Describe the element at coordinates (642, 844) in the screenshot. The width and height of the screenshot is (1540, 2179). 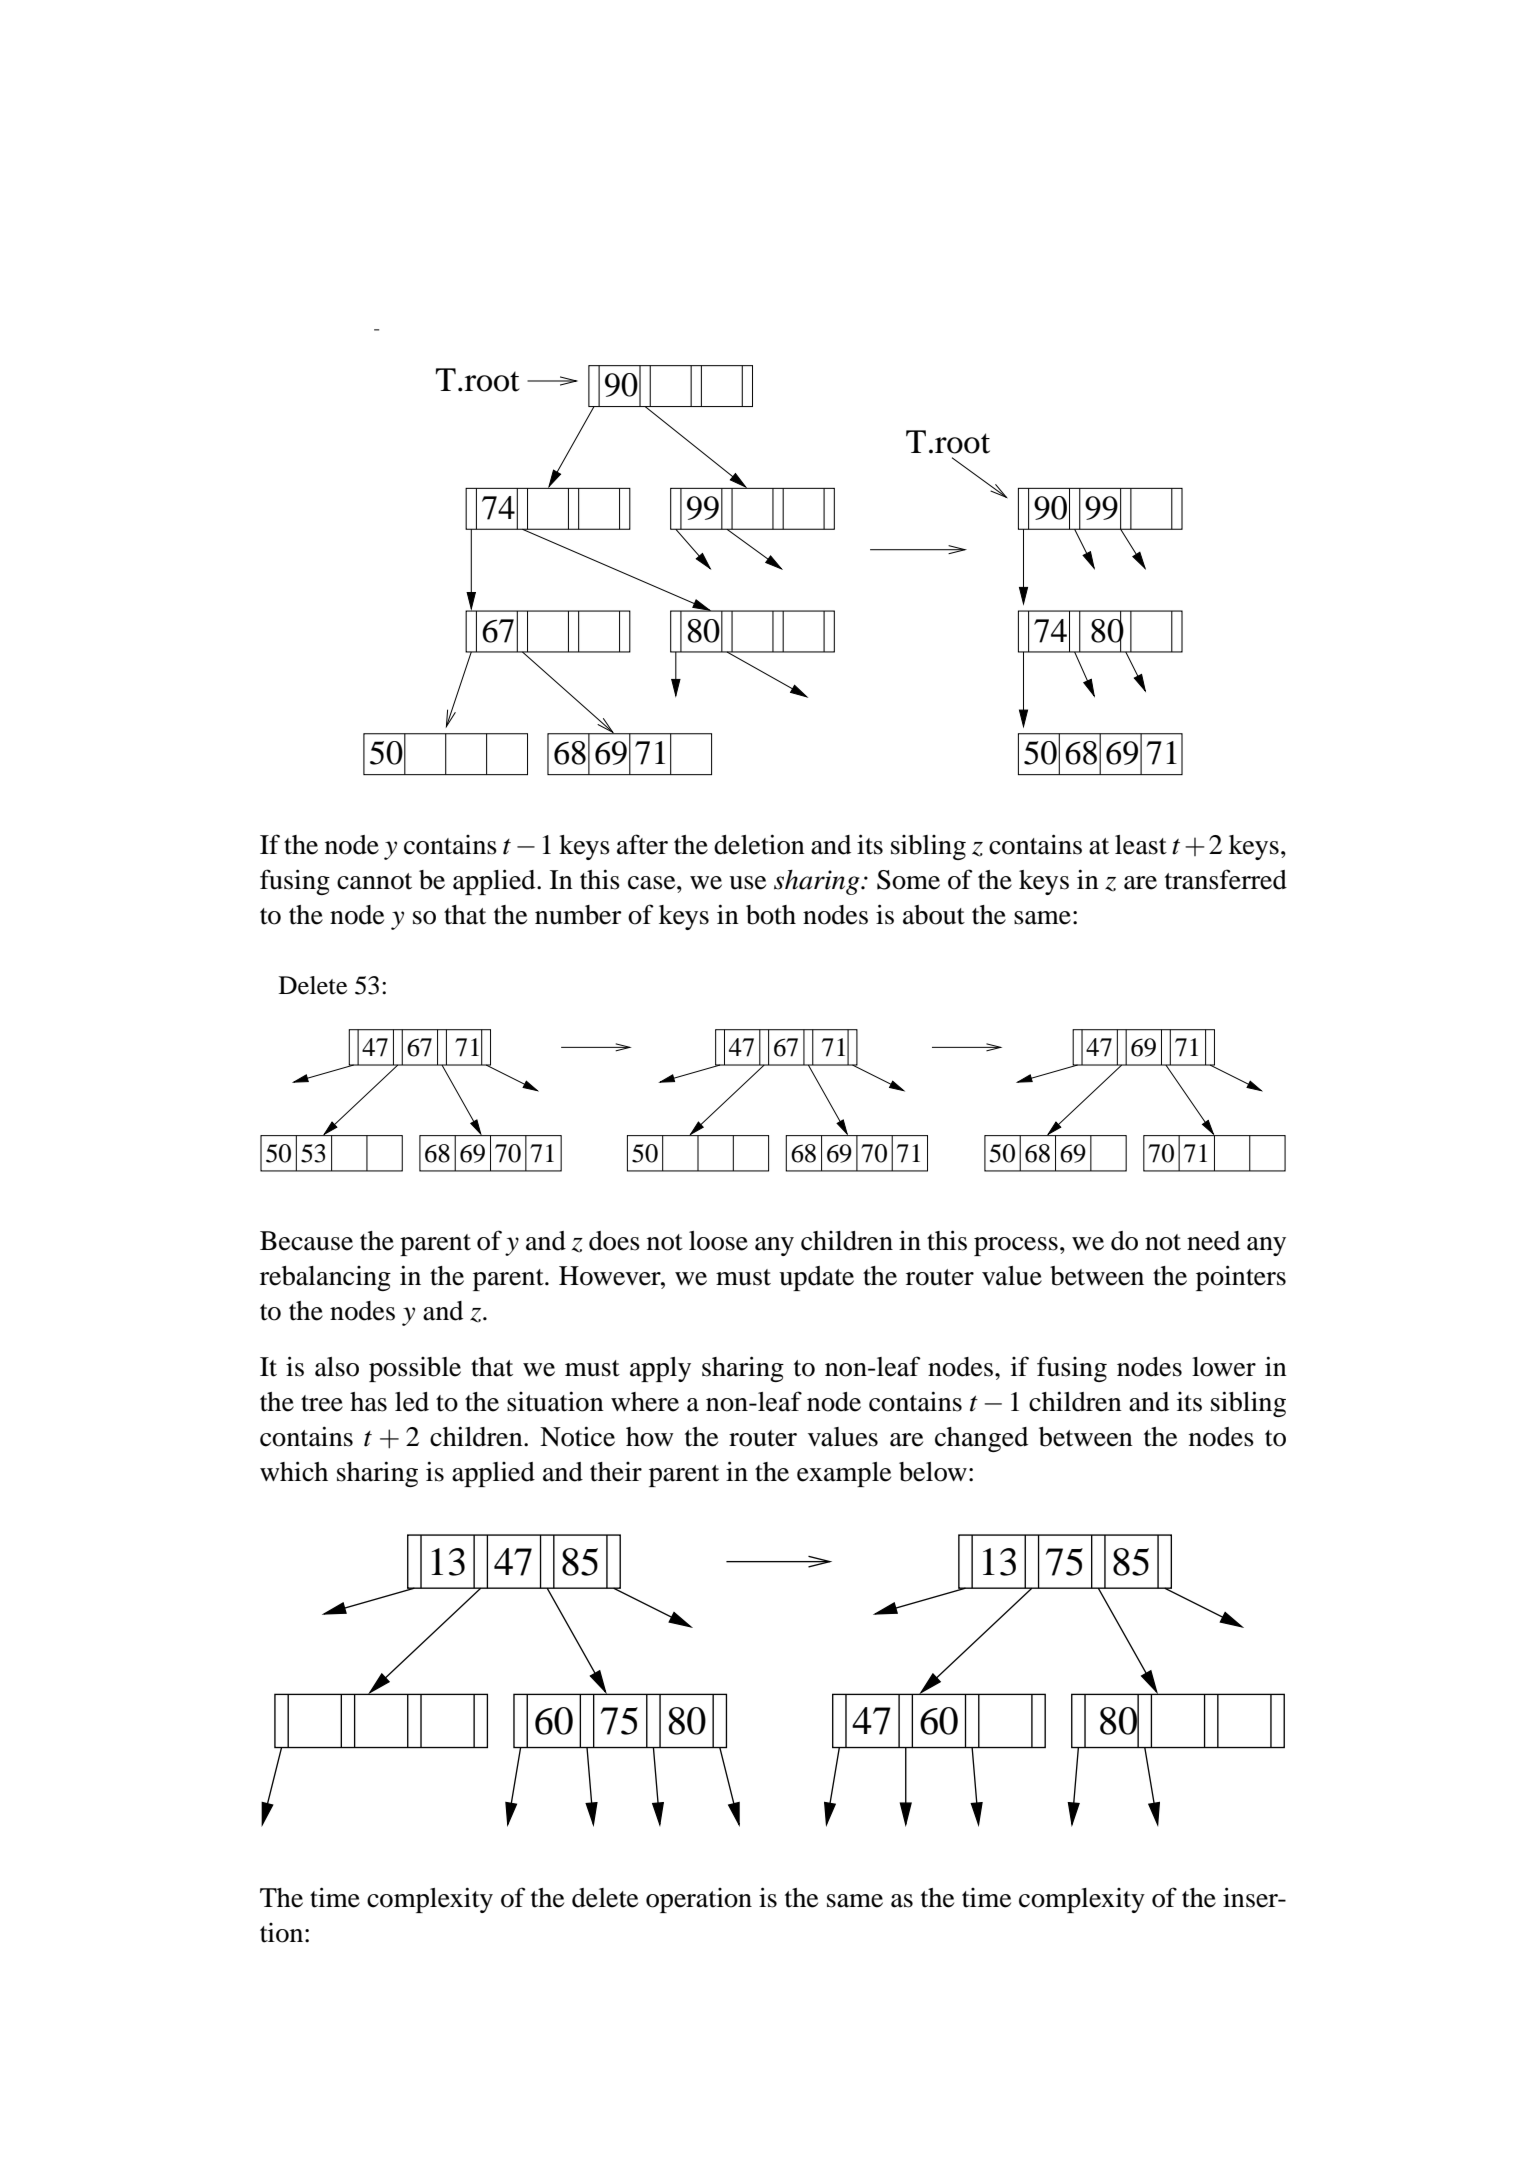
I see `after` at that location.
